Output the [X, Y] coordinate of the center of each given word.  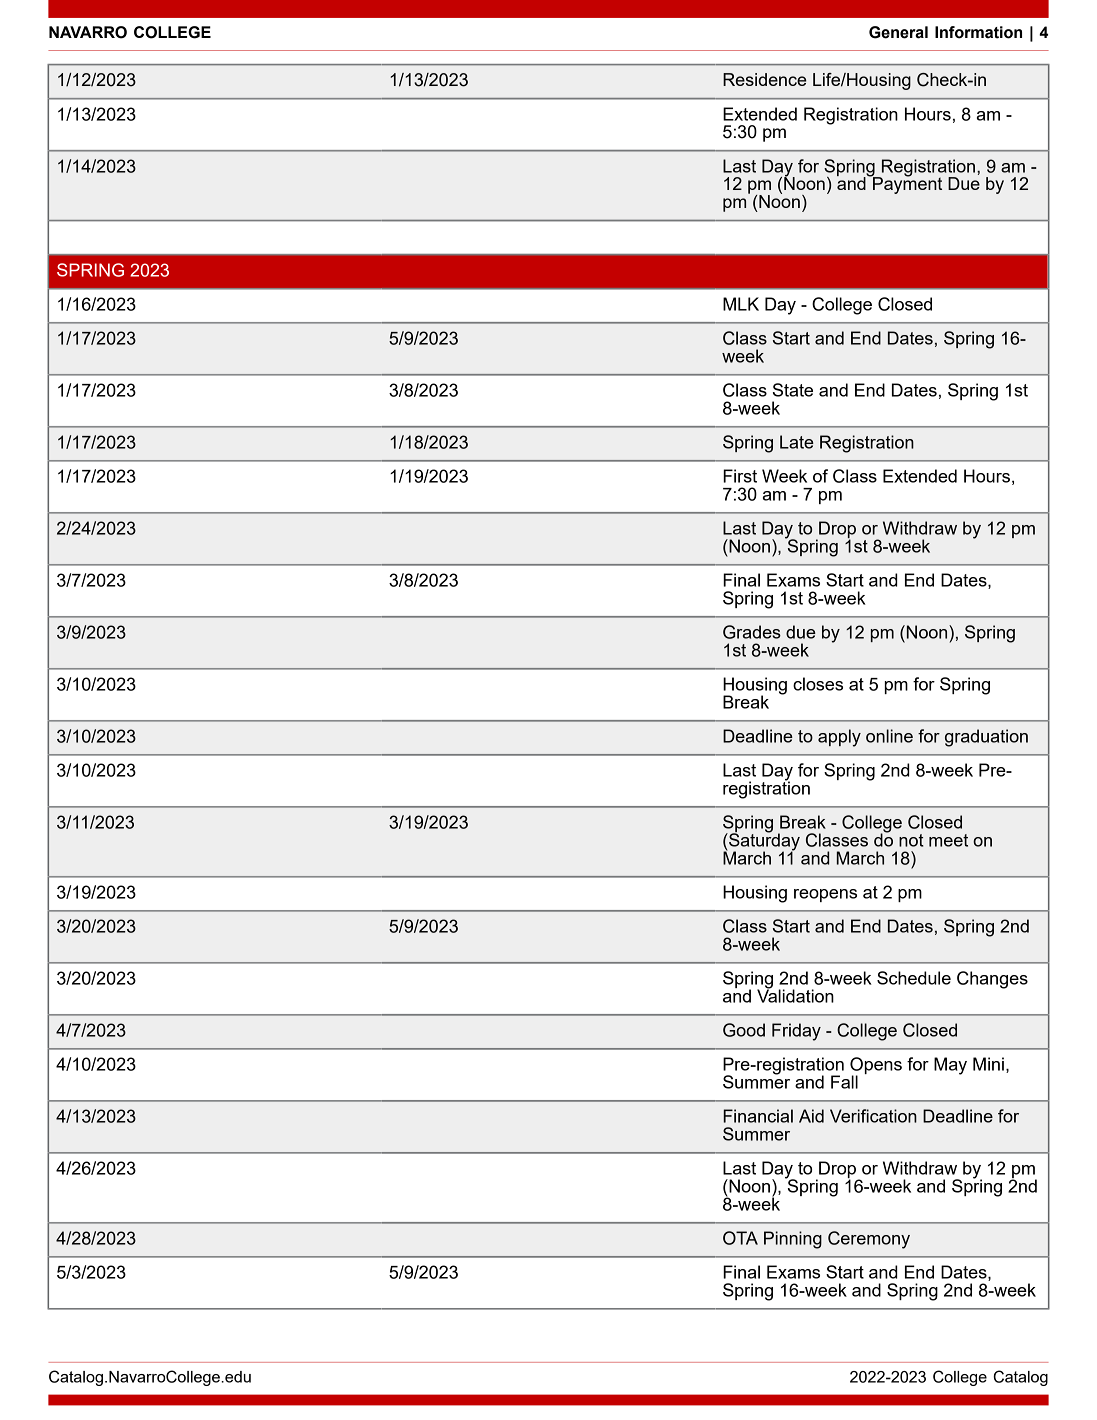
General [898, 32]
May [950, 1066]
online [889, 736]
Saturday [763, 842]
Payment [906, 184]
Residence [765, 79]
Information [978, 32]
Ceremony [869, 1240]
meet [948, 840]
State [793, 390]
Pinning [793, 1240]
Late [797, 442]
